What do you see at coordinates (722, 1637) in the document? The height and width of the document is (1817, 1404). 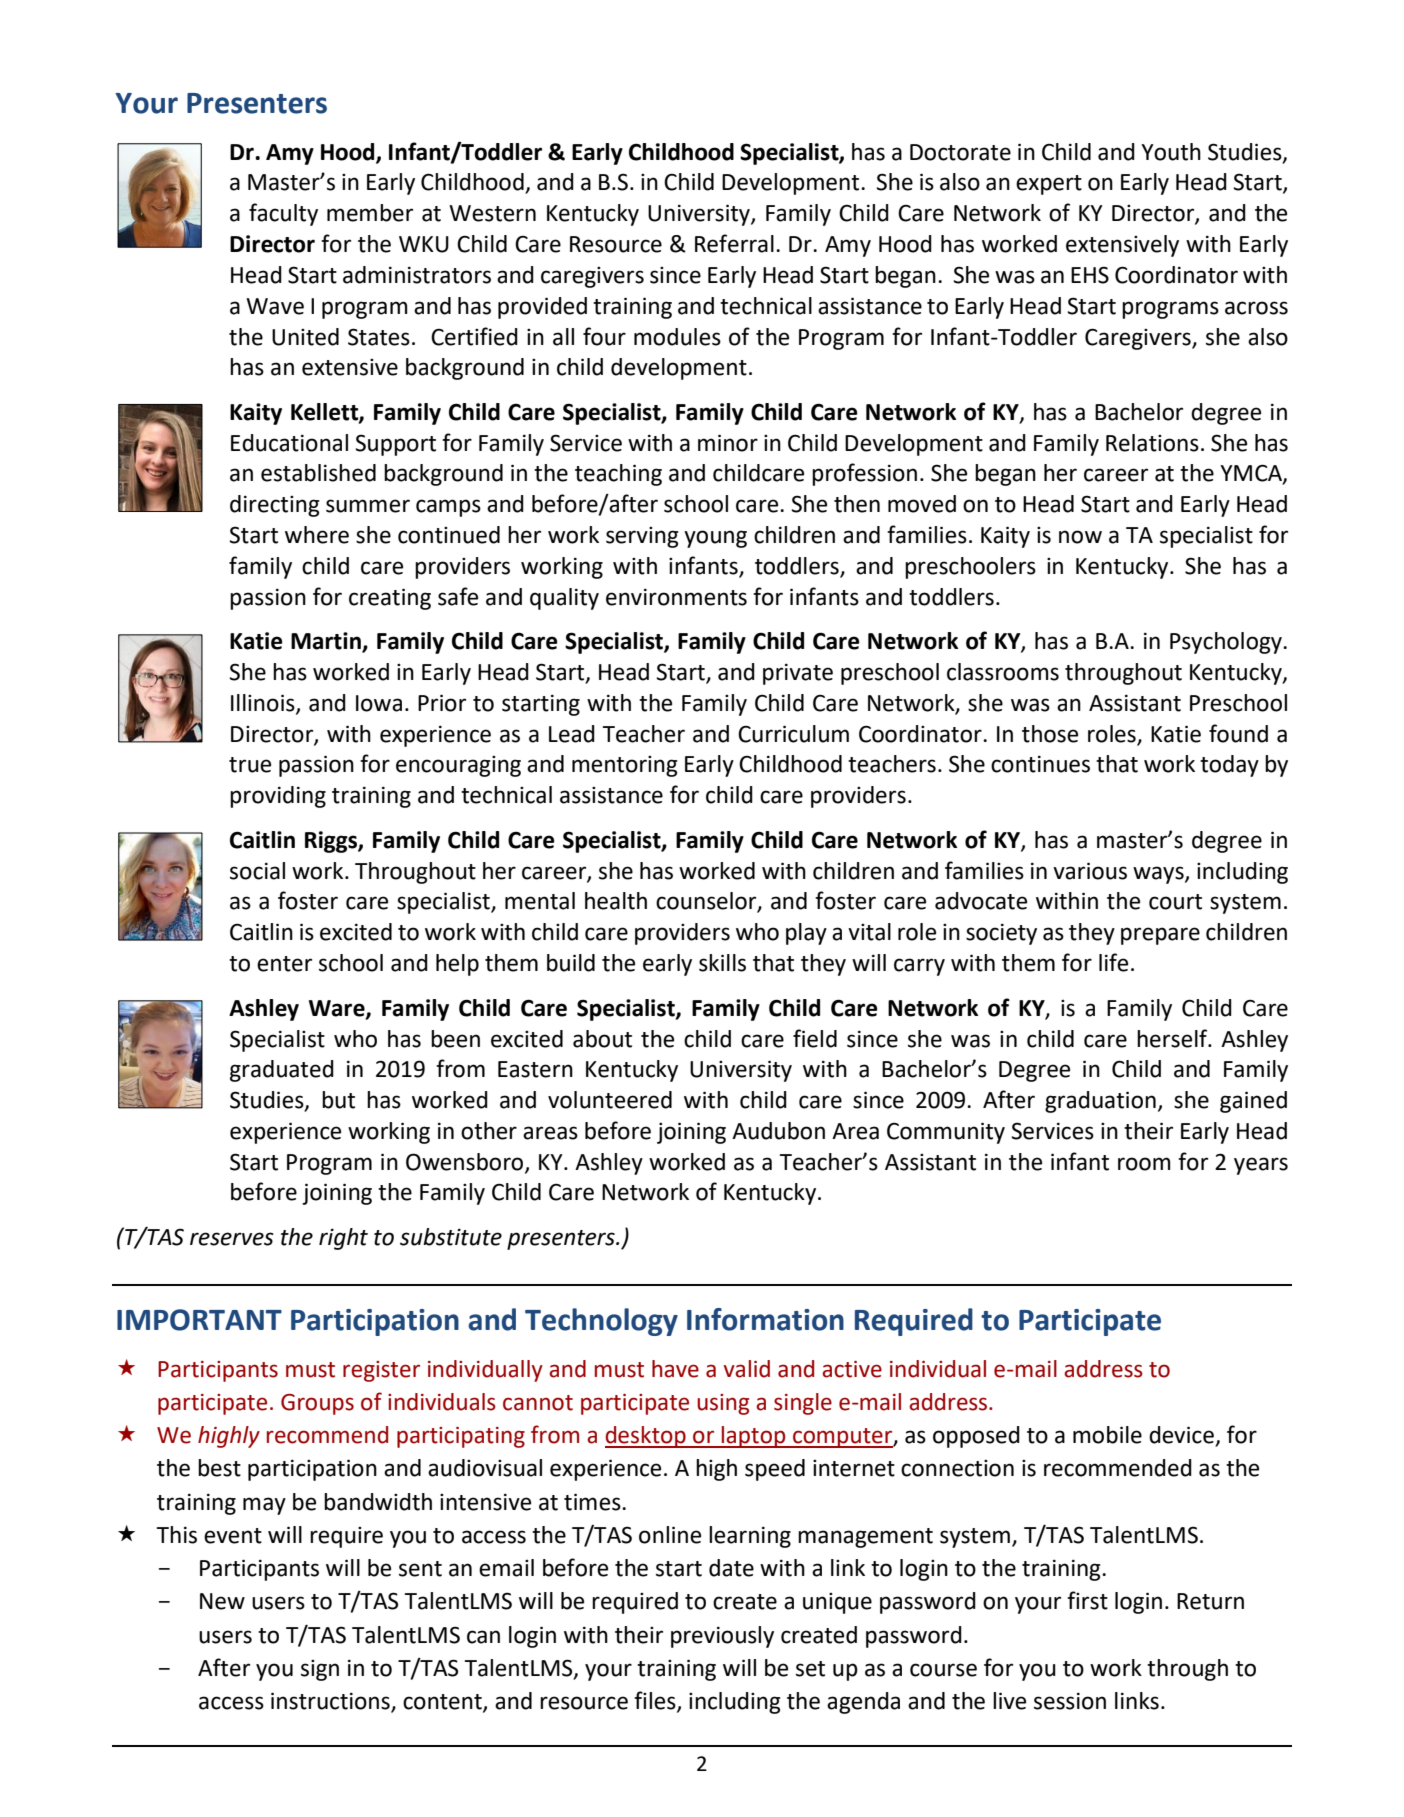 I see `previously` at bounding box center [722, 1637].
